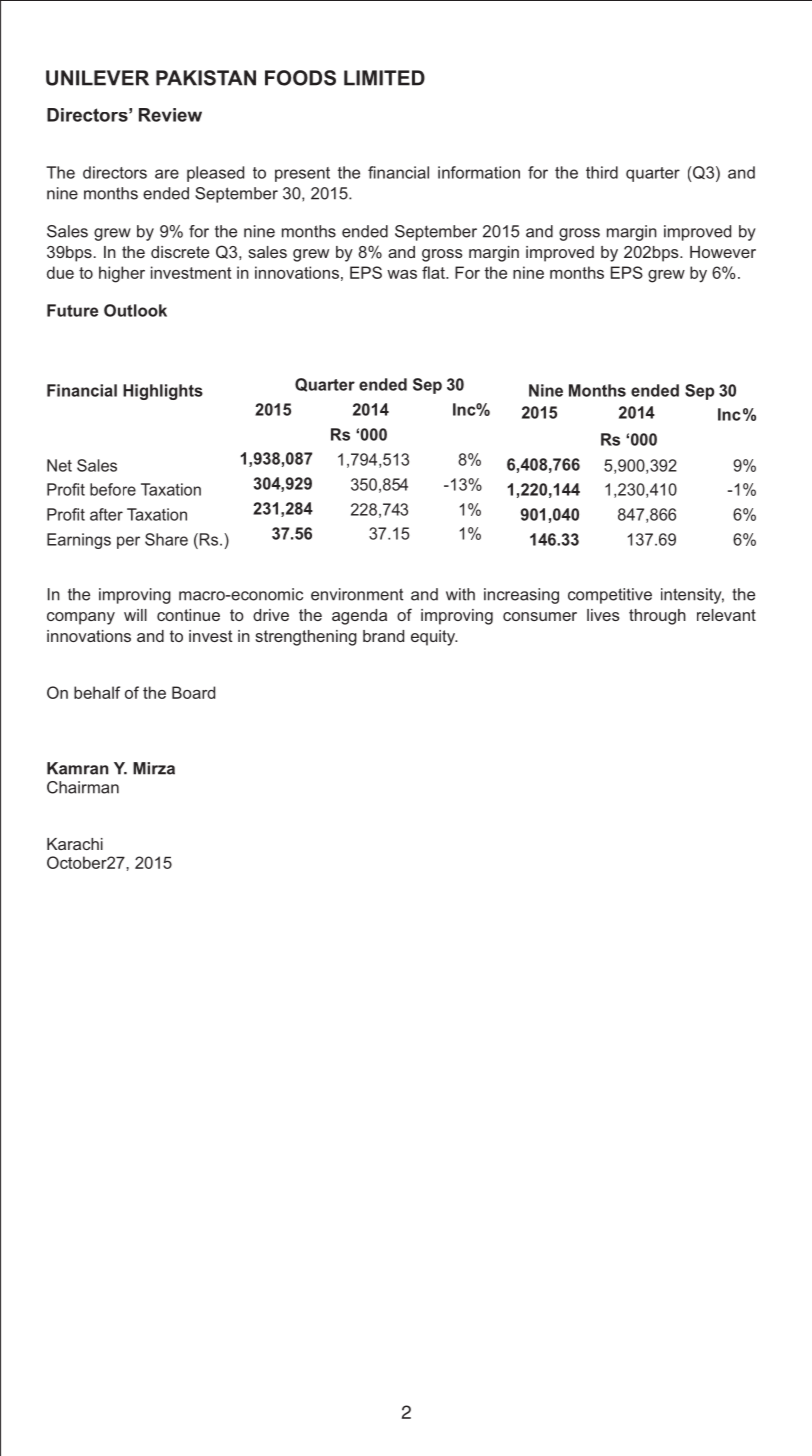 This screenshot has width=812, height=1456. Describe the element at coordinates (97, 692) in the screenshot. I see `behalf` at that location.
